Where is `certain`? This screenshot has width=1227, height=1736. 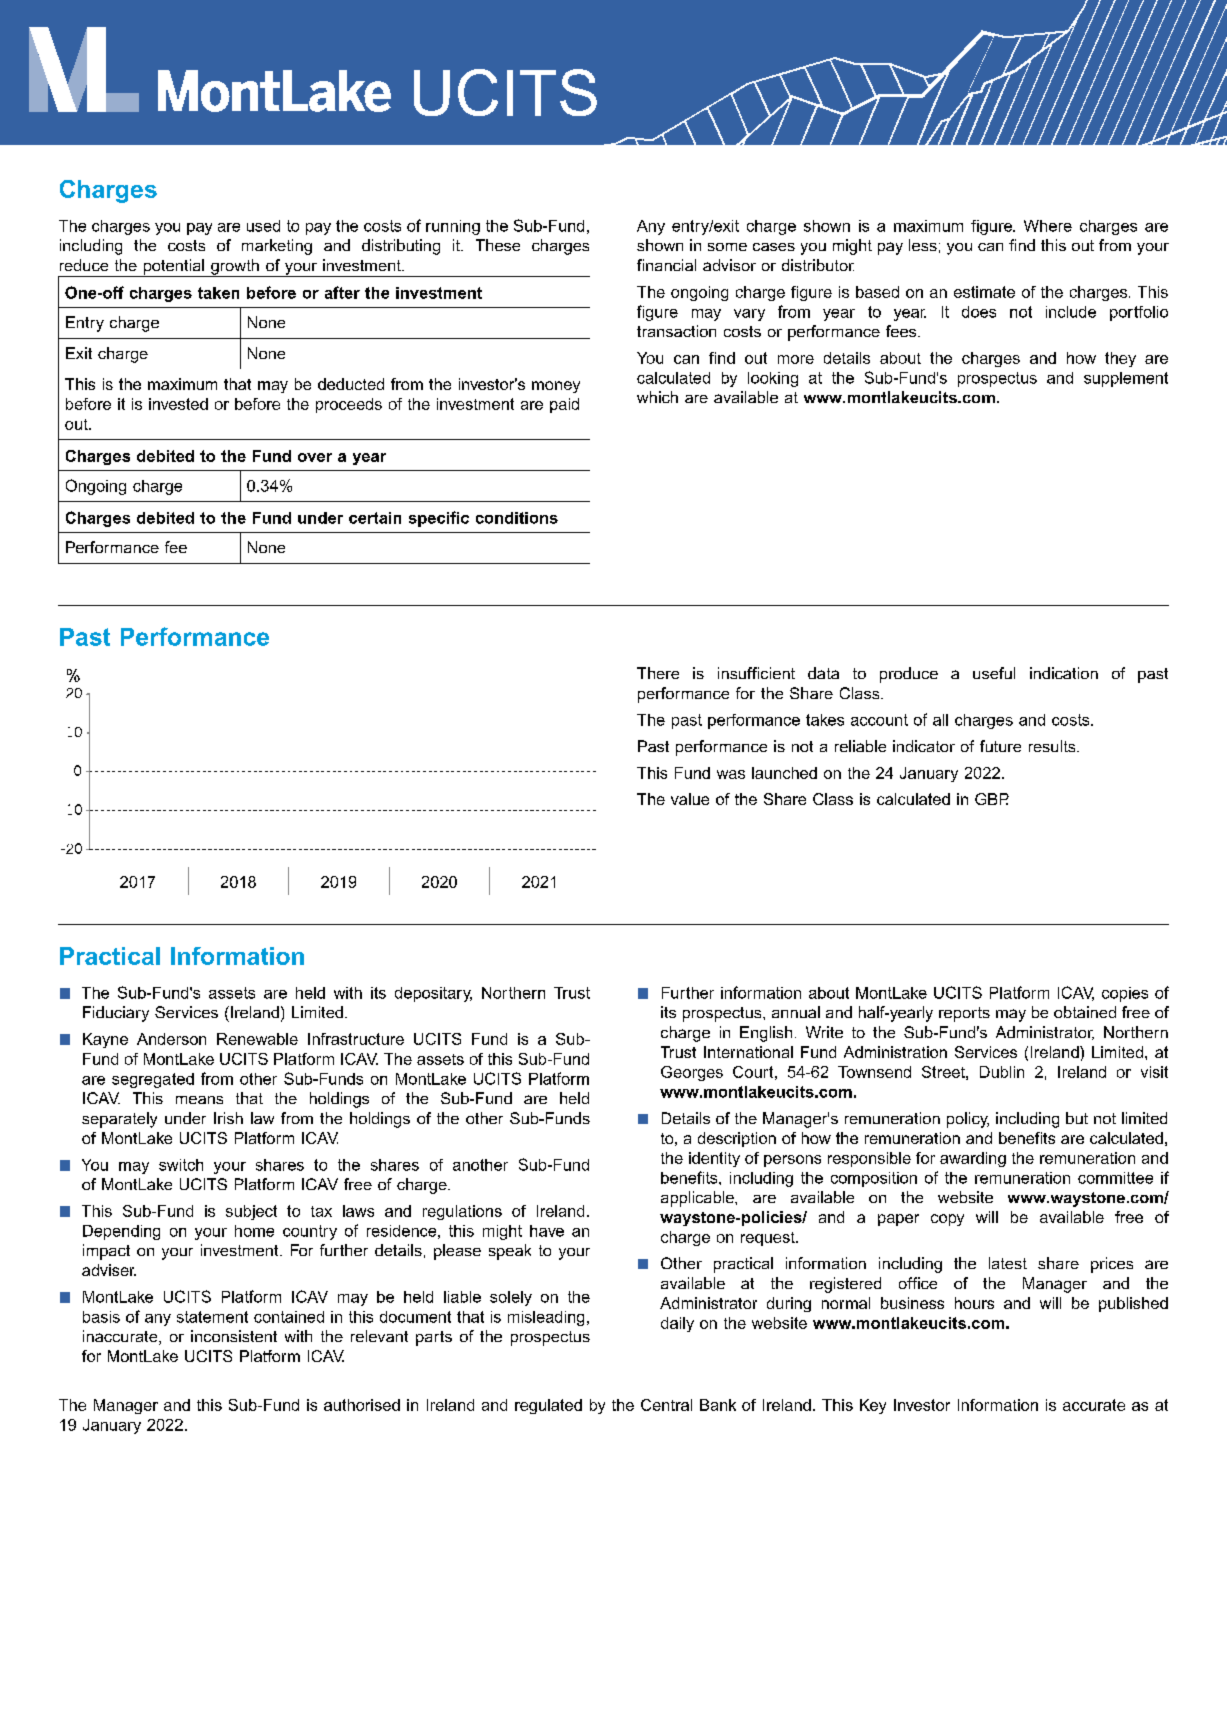
certain is located at coordinates (375, 518).
